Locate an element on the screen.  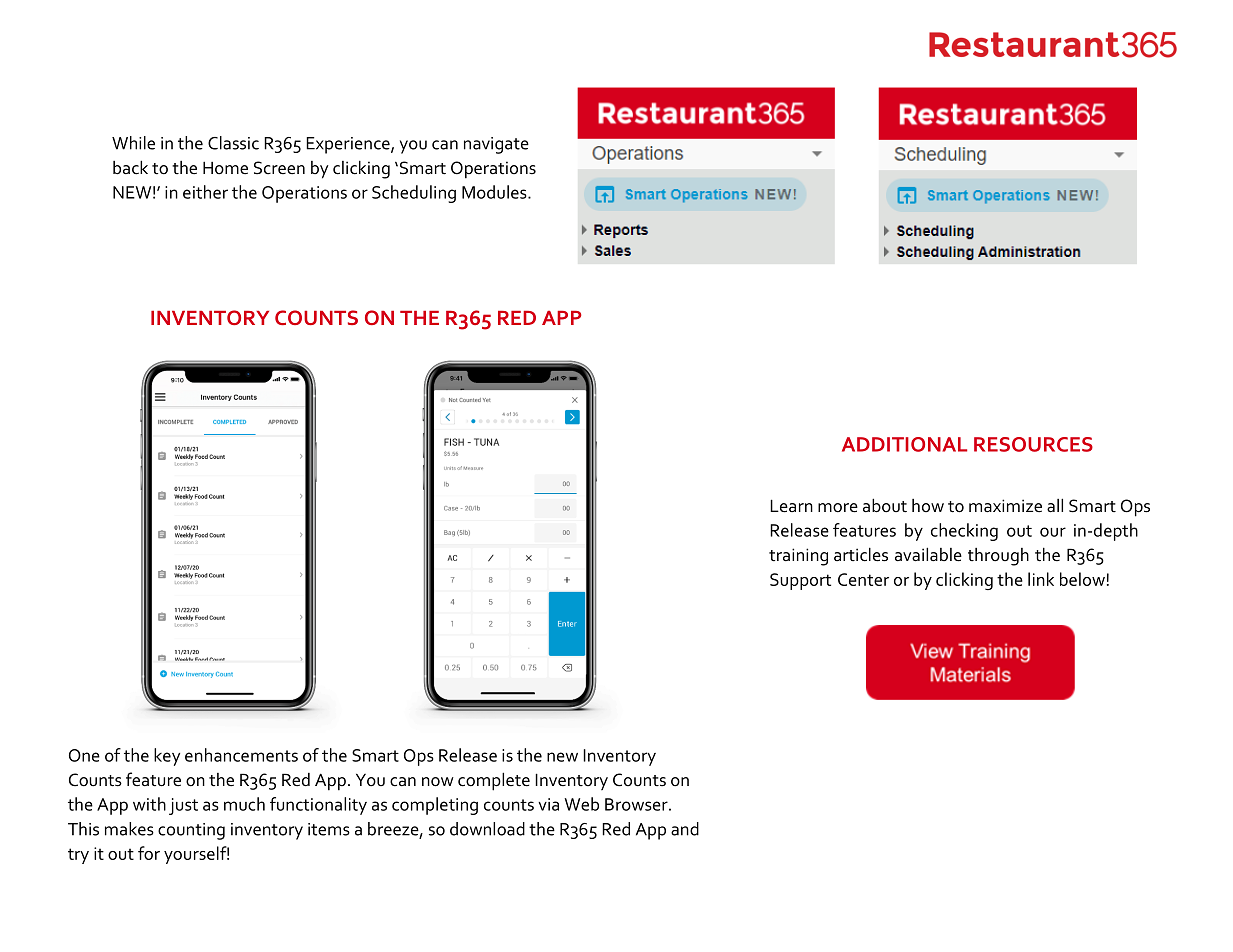
Web is located at coordinates (581, 804).
